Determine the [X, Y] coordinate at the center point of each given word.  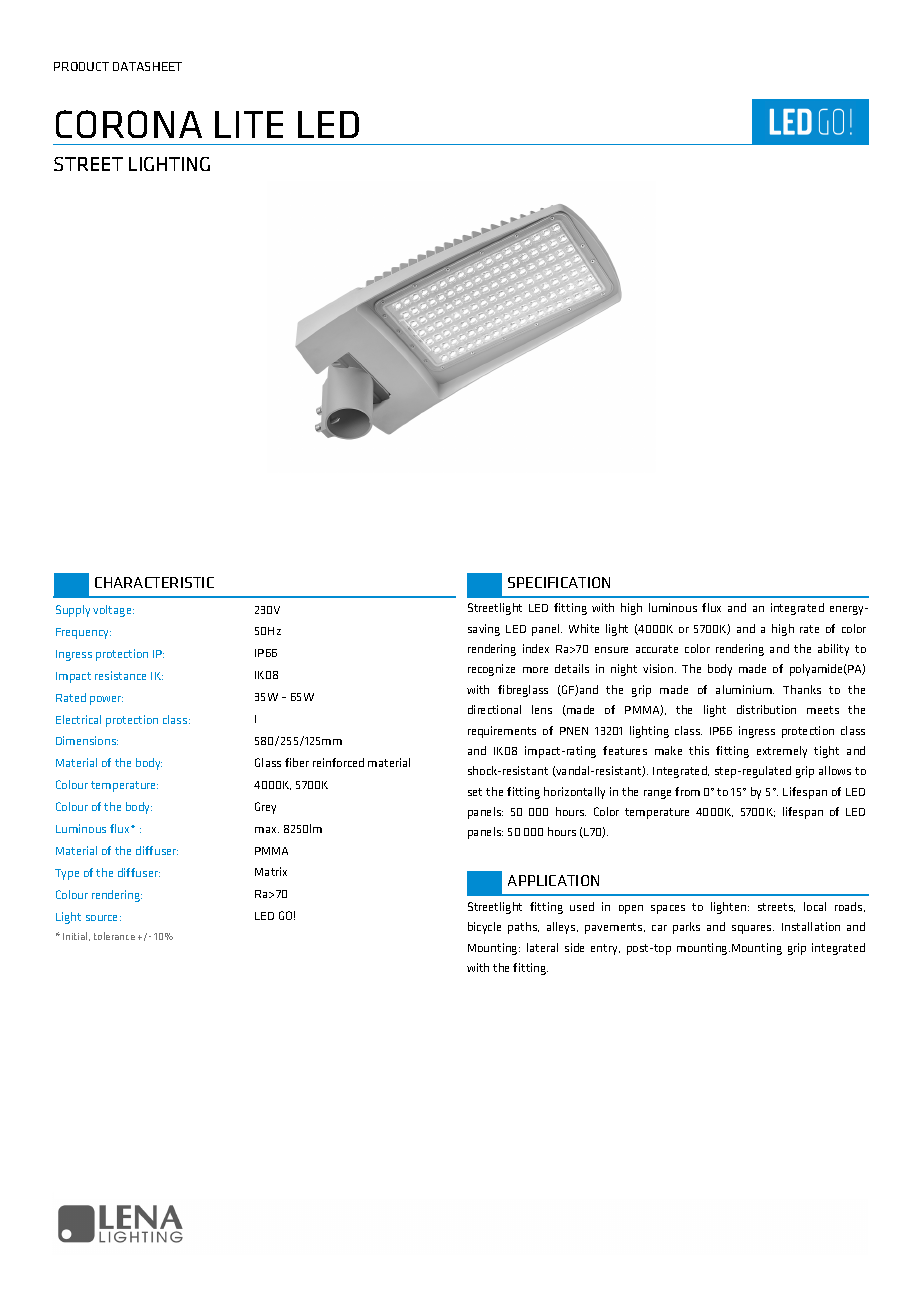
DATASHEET [147, 66]
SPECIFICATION [559, 582]
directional [494, 709]
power [106, 700]
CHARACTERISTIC [154, 582]
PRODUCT [81, 66]
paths [523, 928]
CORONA [129, 124]
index [536, 648]
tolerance [114, 936]
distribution [766, 709]
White [584, 628]
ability [833, 650]
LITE [249, 124]
